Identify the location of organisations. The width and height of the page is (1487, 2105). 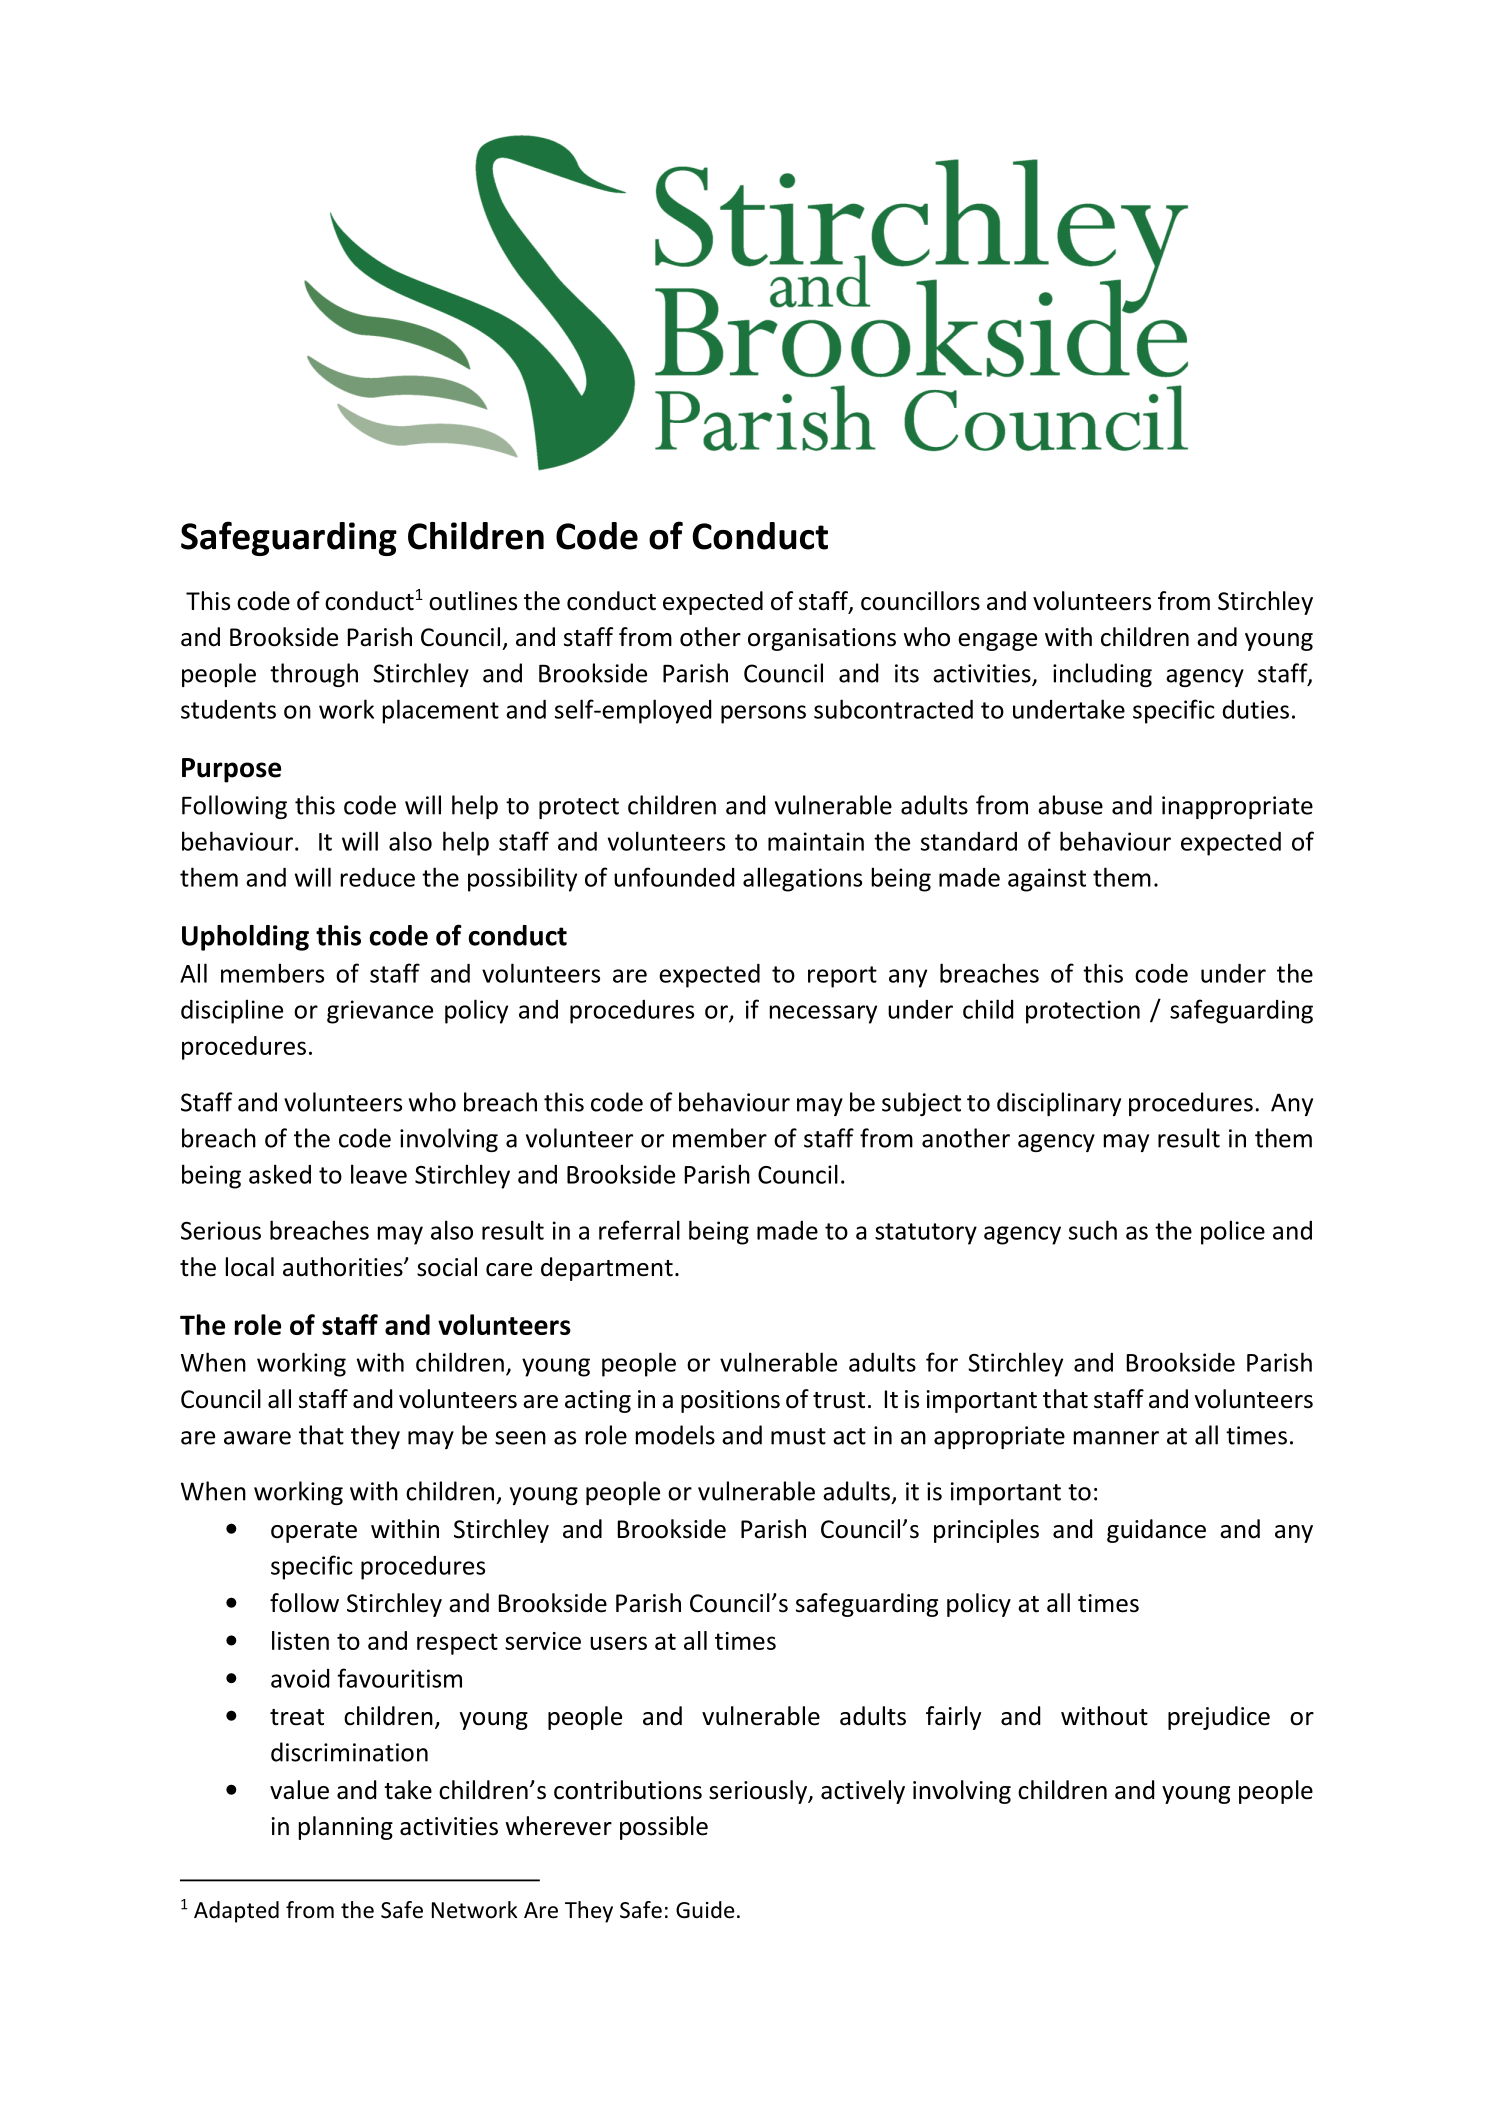
(822, 639).
